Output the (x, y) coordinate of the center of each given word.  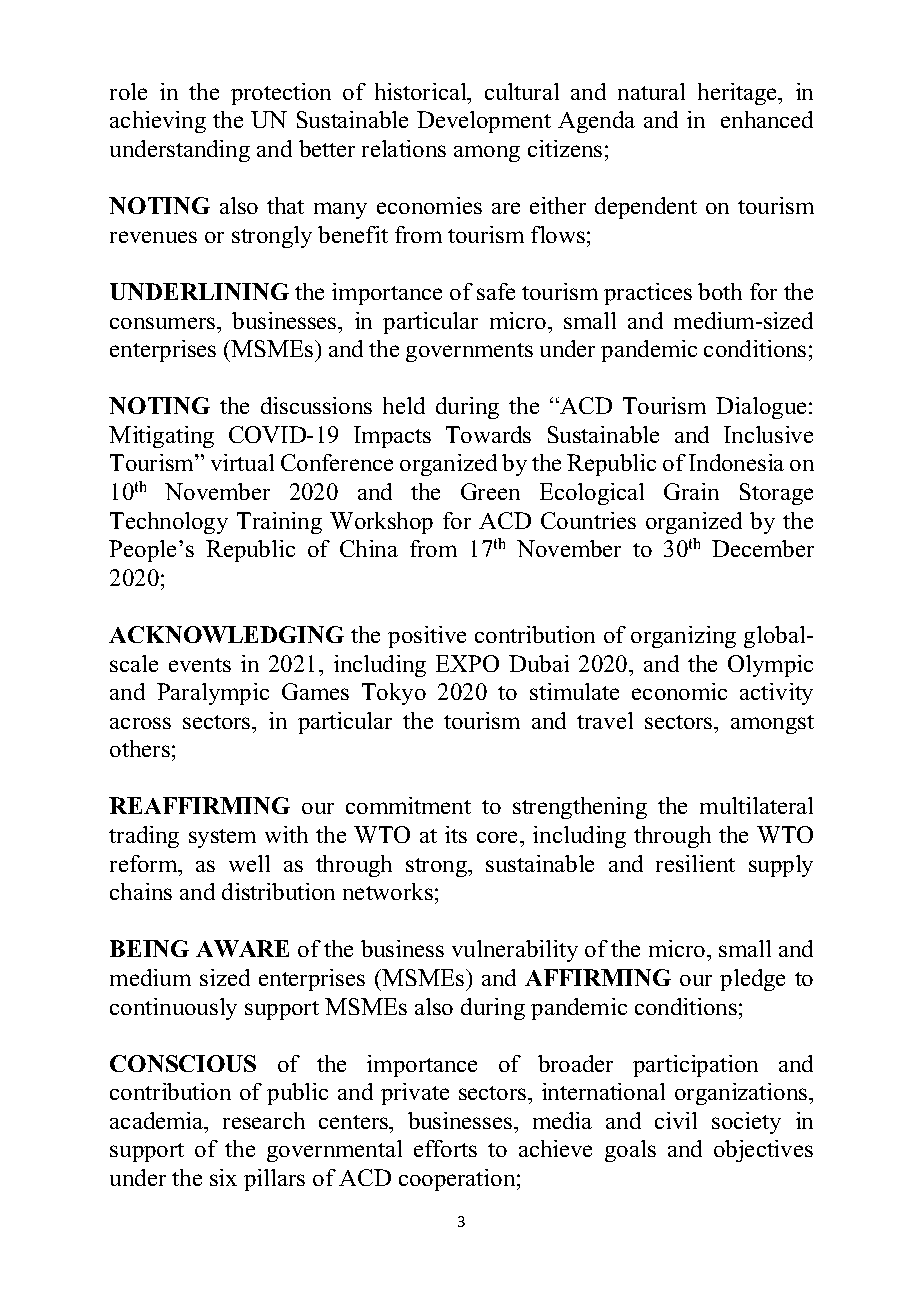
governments (469, 352)
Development (484, 122)
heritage (739, 94)
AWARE (242, 948)
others (140, 748)
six (223, 1177)
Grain (691, 491)
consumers (164, 323)
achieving (158, 122)
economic (679, 691)
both (720, 291)
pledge (752, 980)
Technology (169, 523)
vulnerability (515, 951)
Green (490, 491)
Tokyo (394, 694)
